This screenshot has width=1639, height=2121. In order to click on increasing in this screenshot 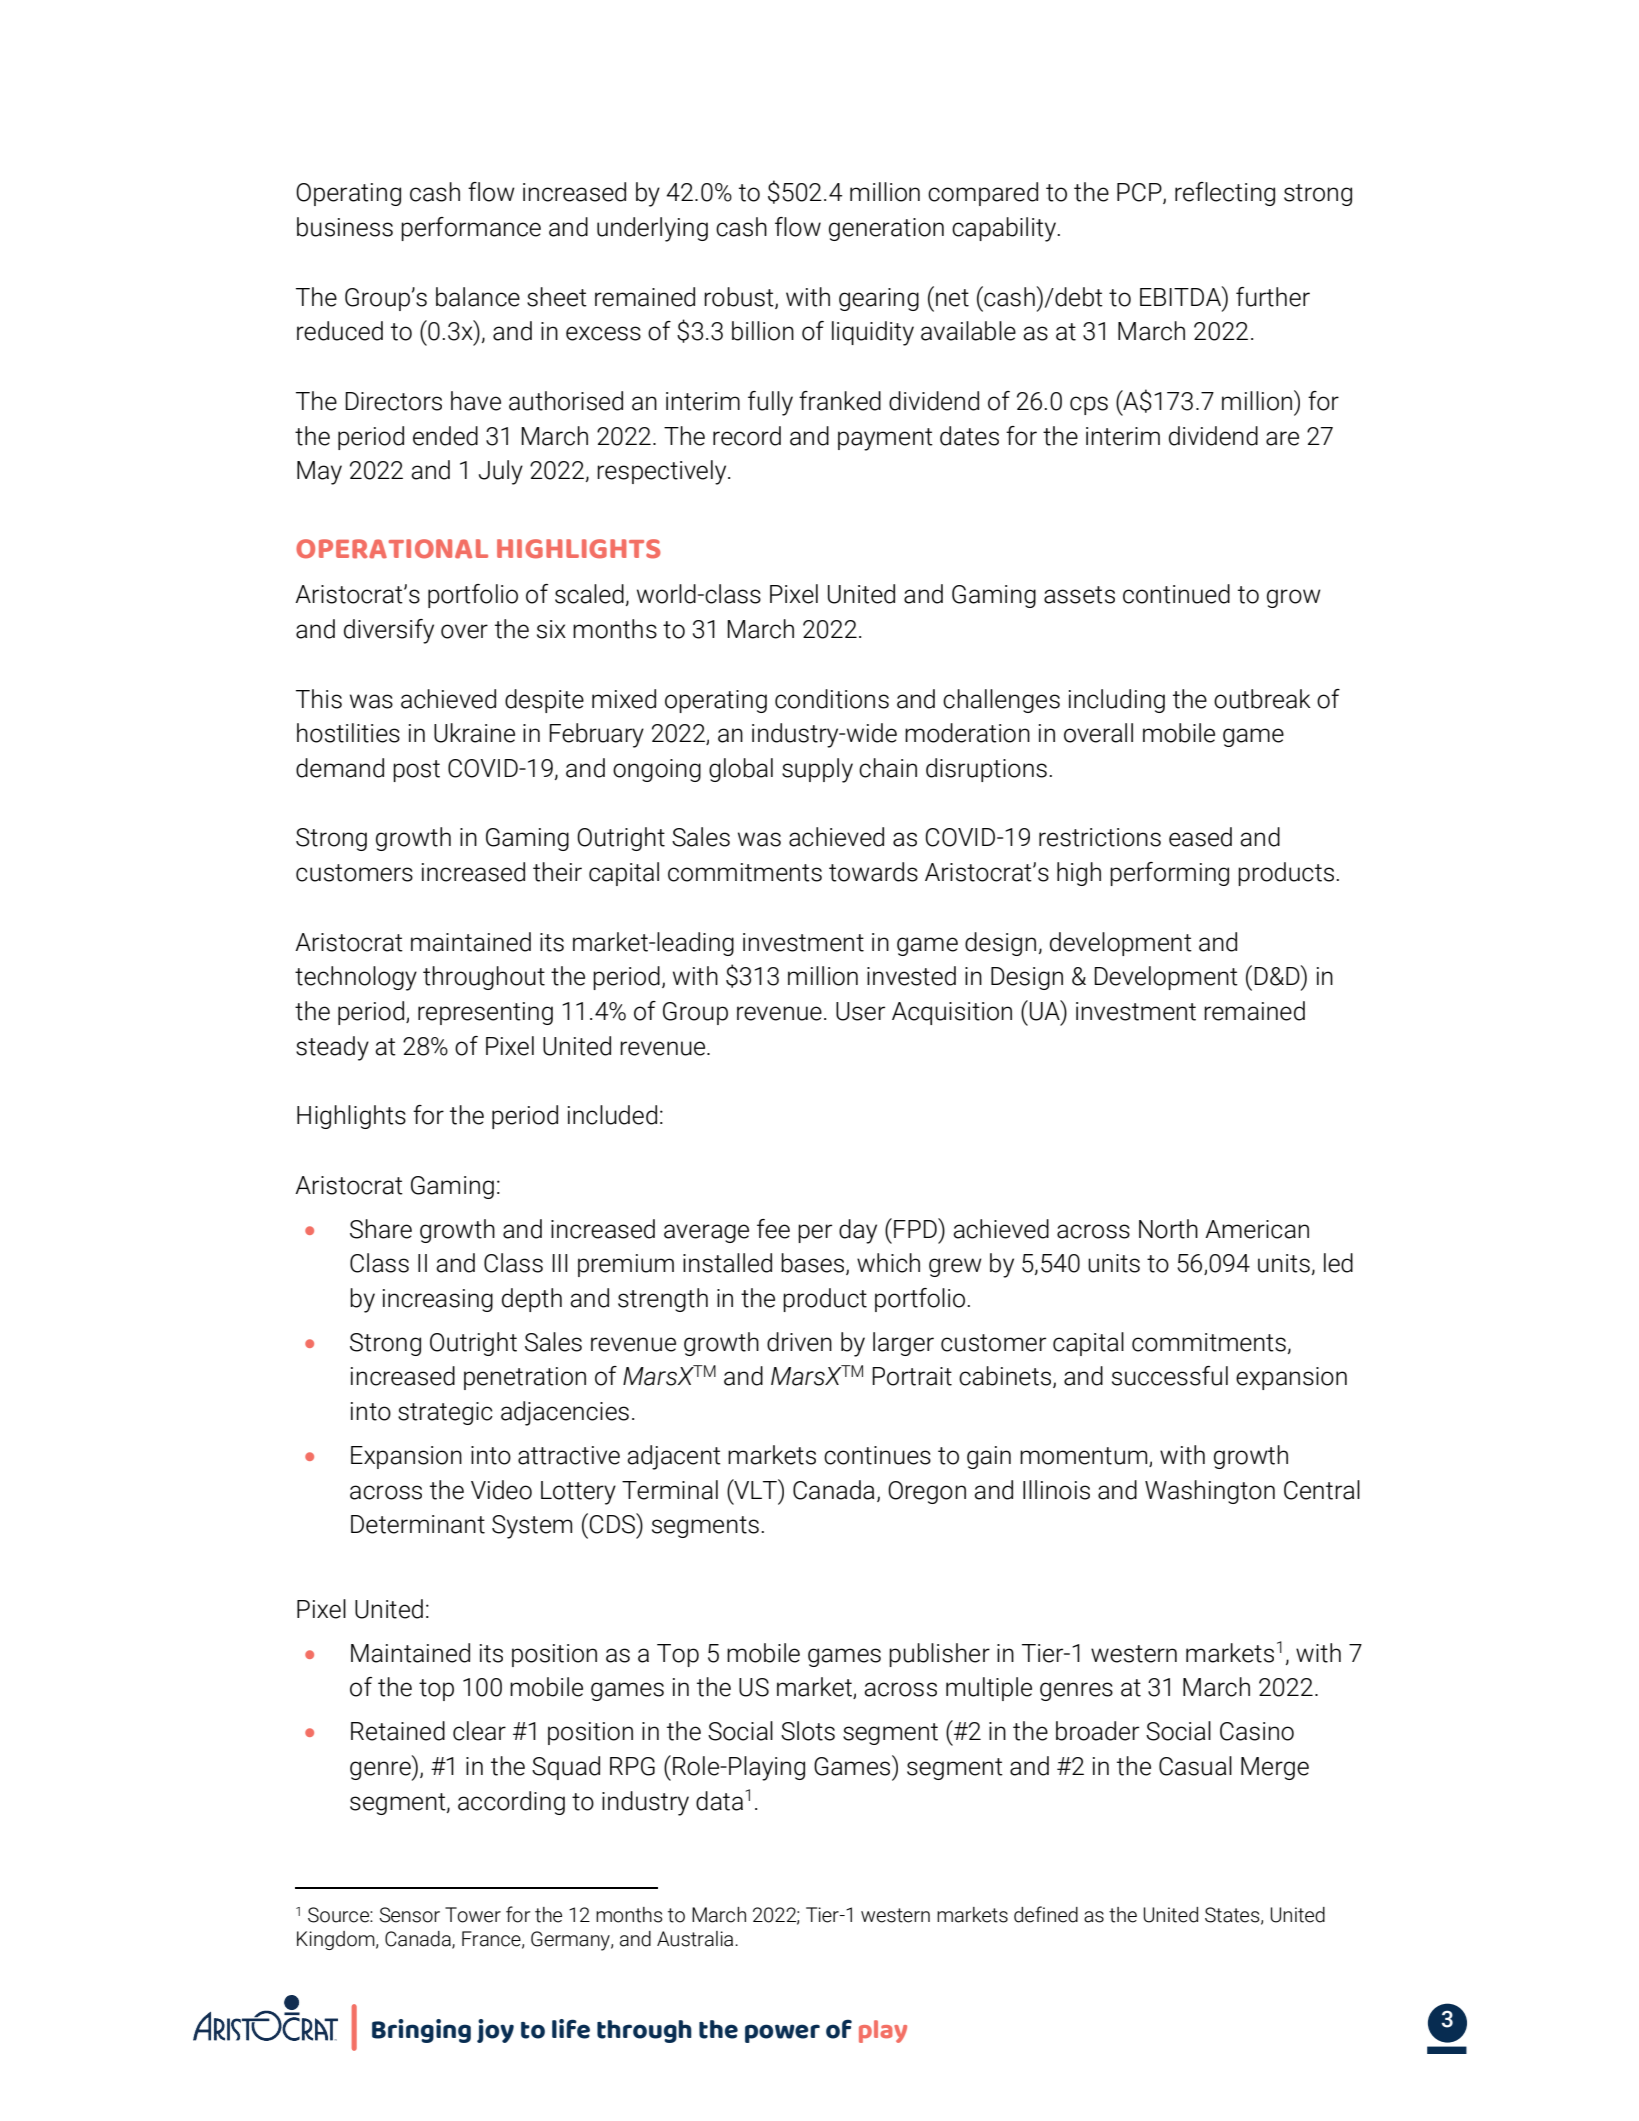, I will do `click(438, 1300)`.
